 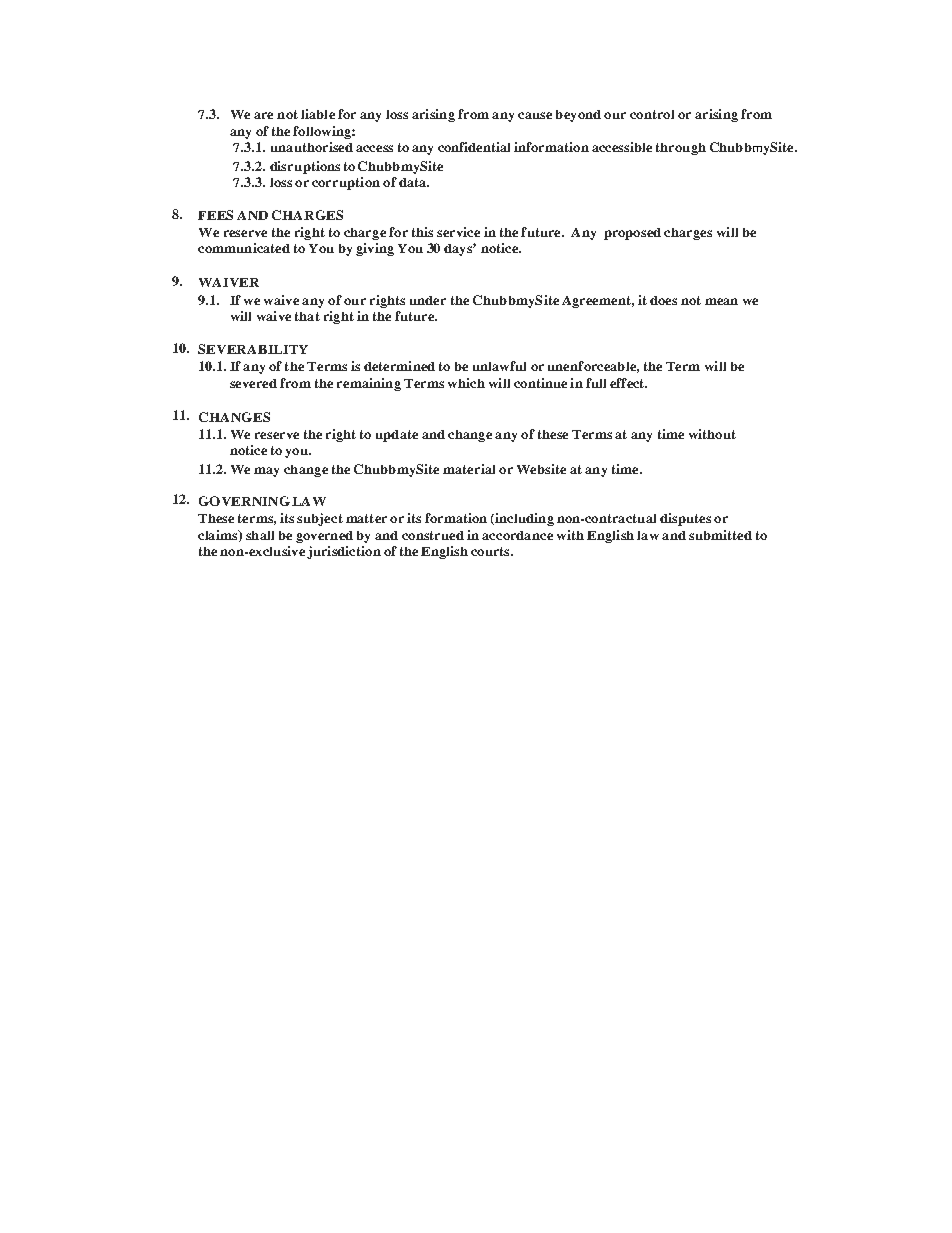 I want to click on SEVERABILITY, so click(x=253, y=349).
